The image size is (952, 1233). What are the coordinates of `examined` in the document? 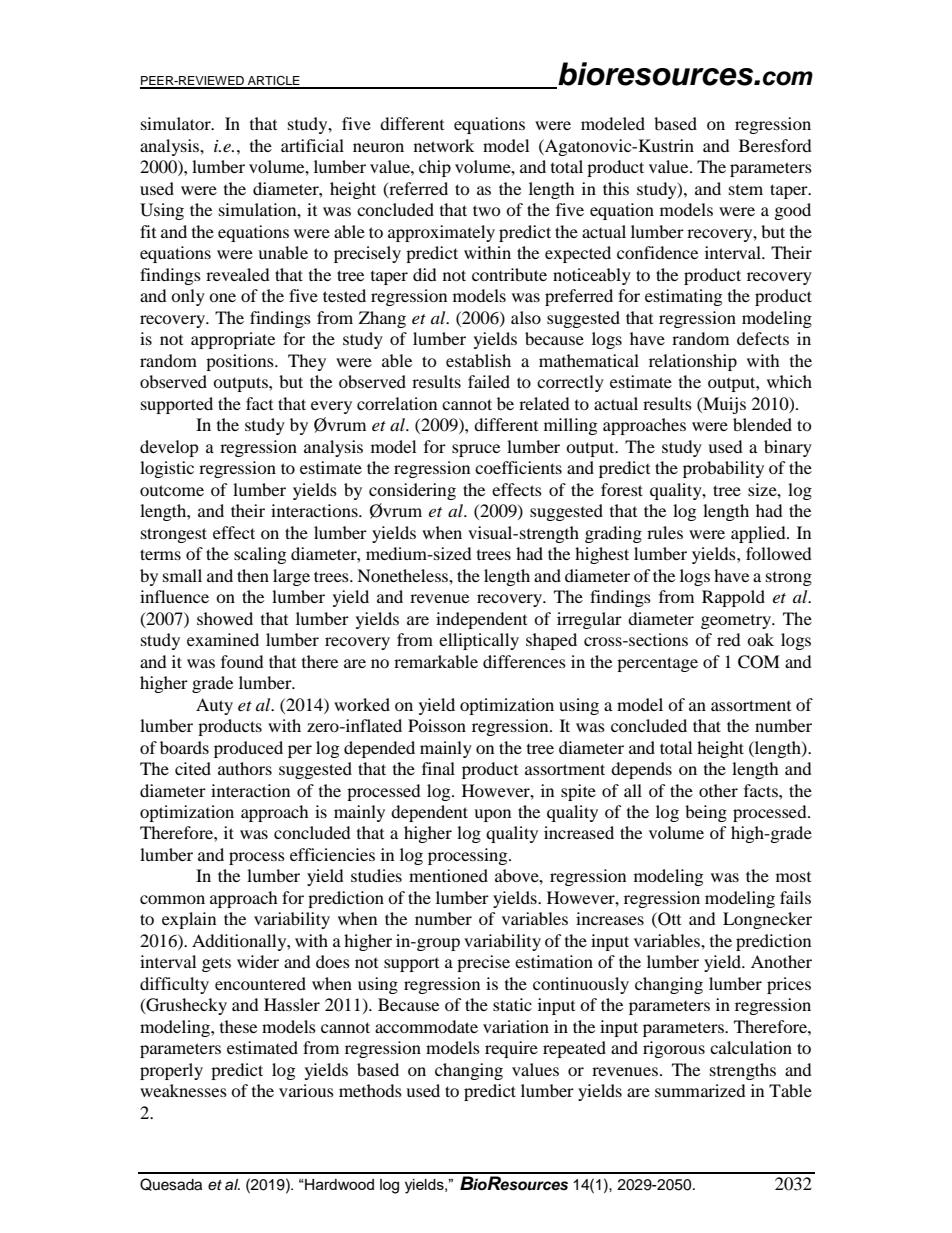 It's located at (223, 639).
